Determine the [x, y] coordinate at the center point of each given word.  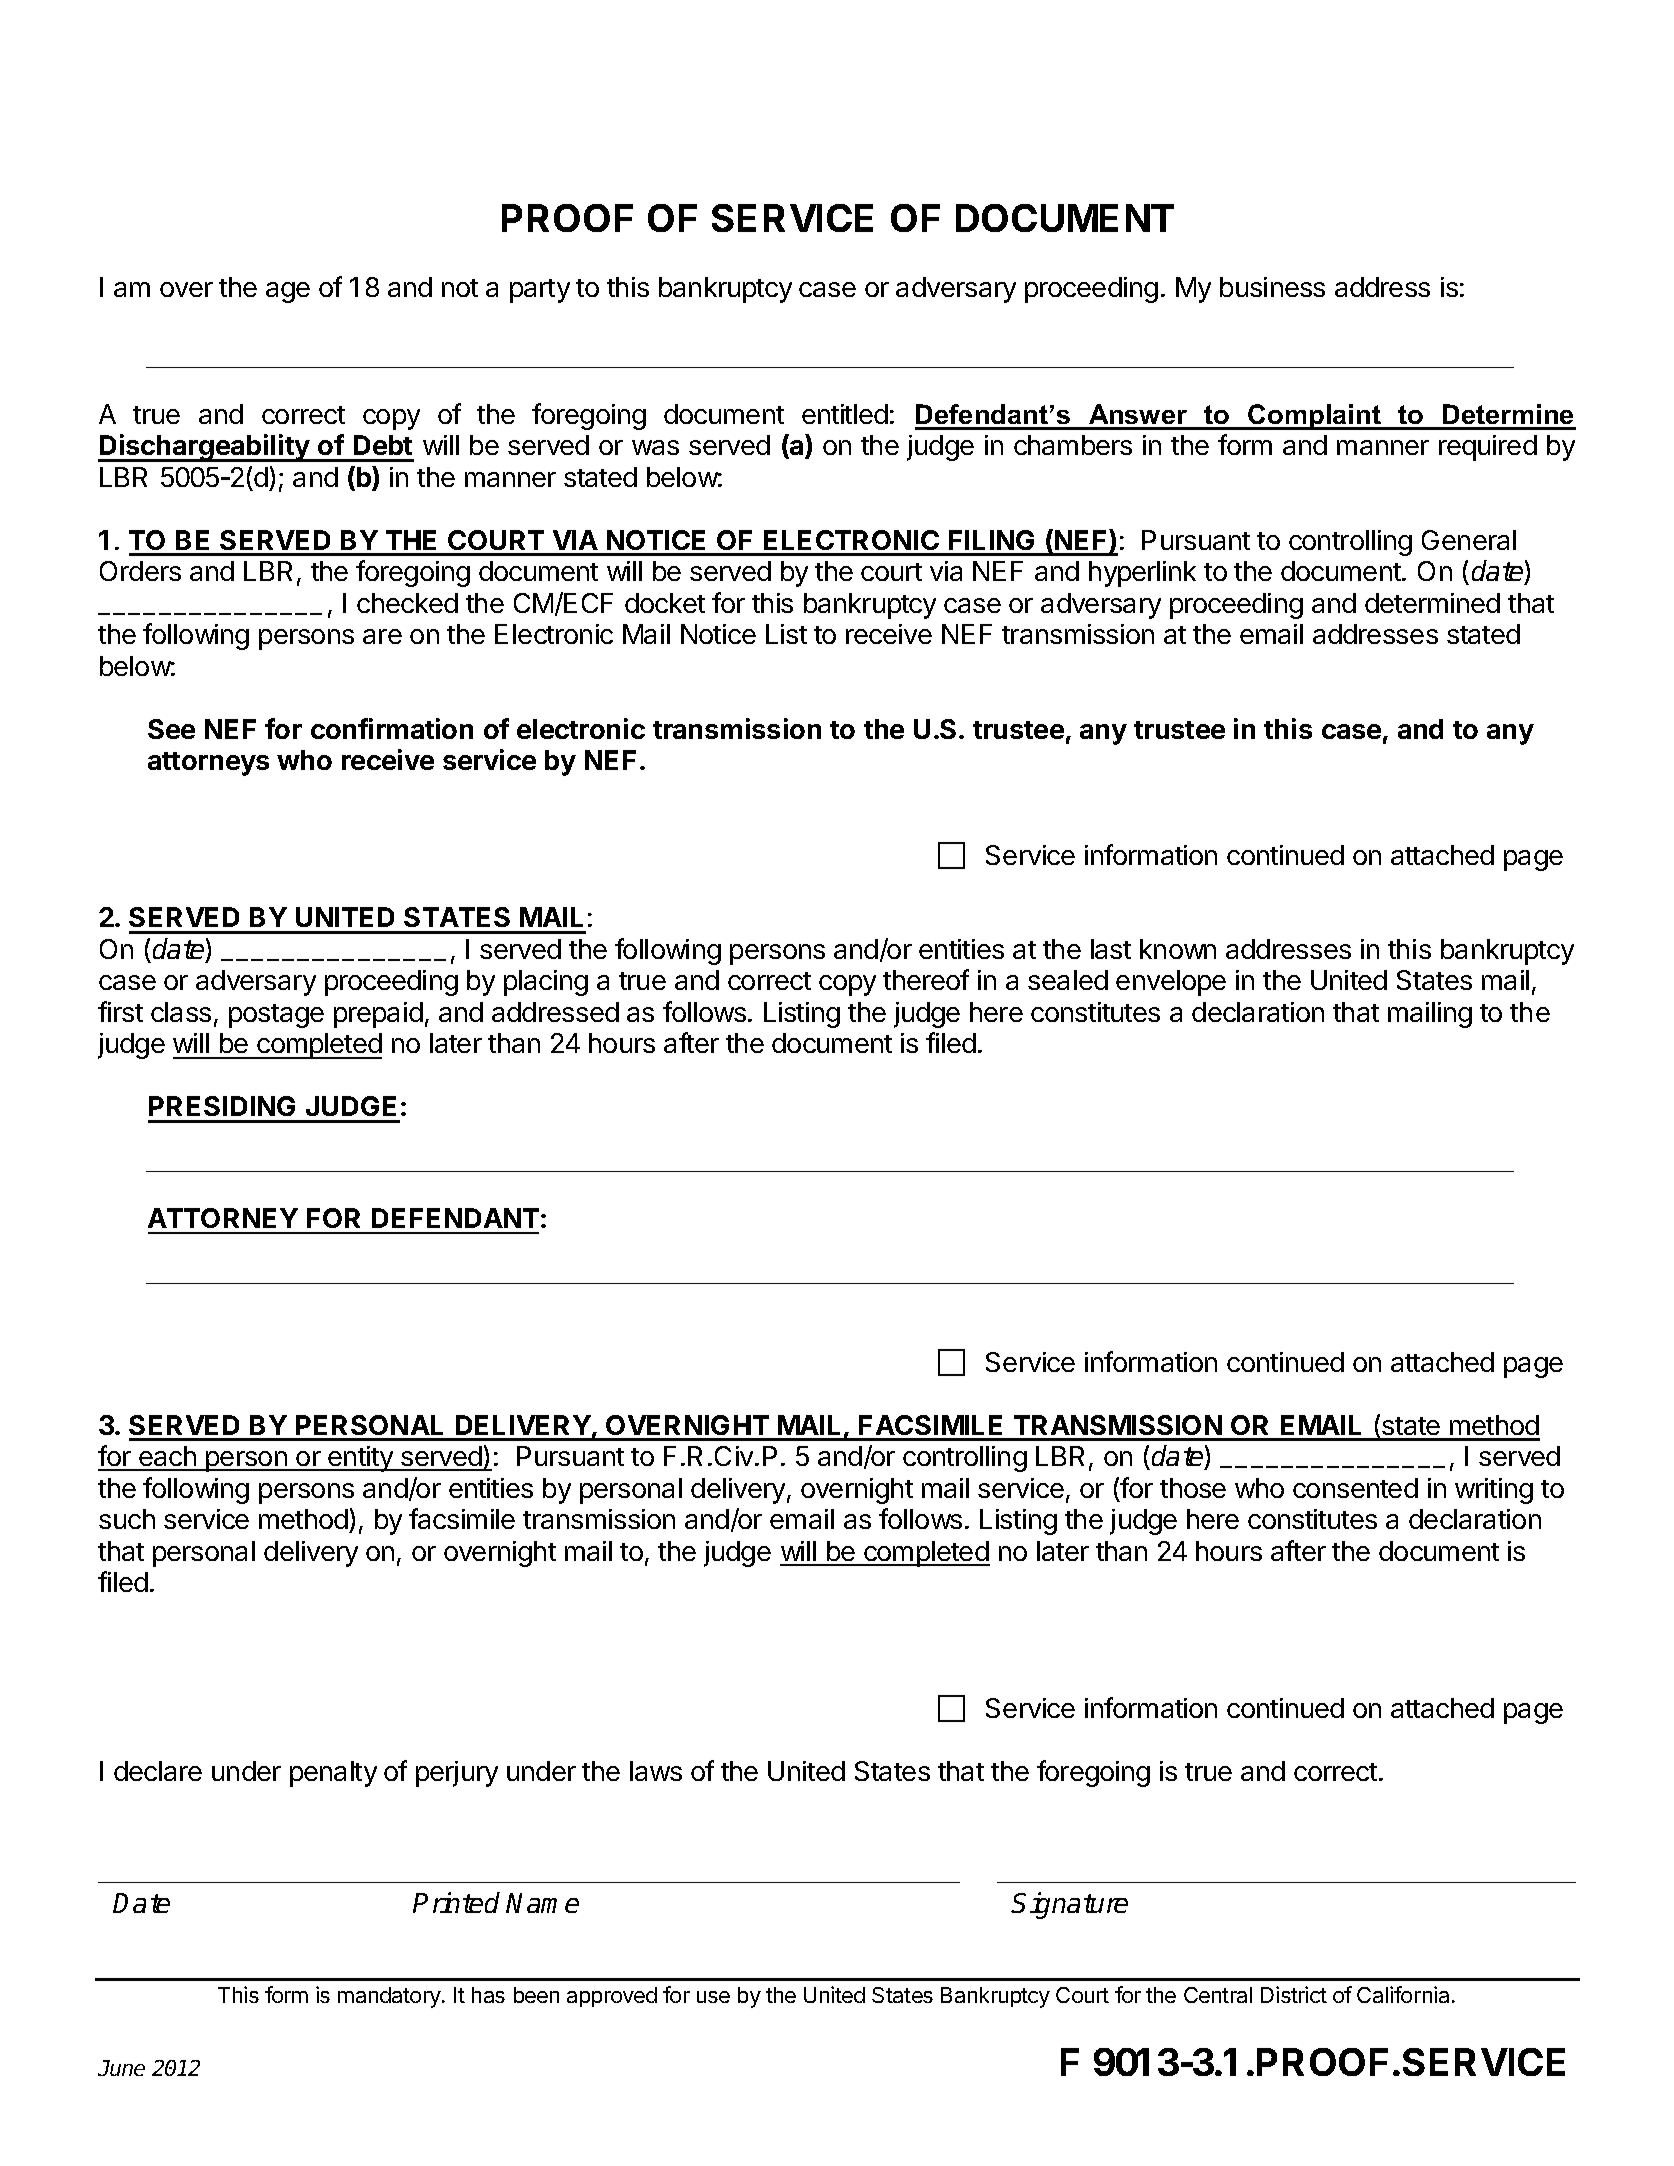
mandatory [389, 1997]
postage [276, 1016]
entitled [845, 414]
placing [546, 983]
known [1178, 949]
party [540, 291]
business [1272, 287]
